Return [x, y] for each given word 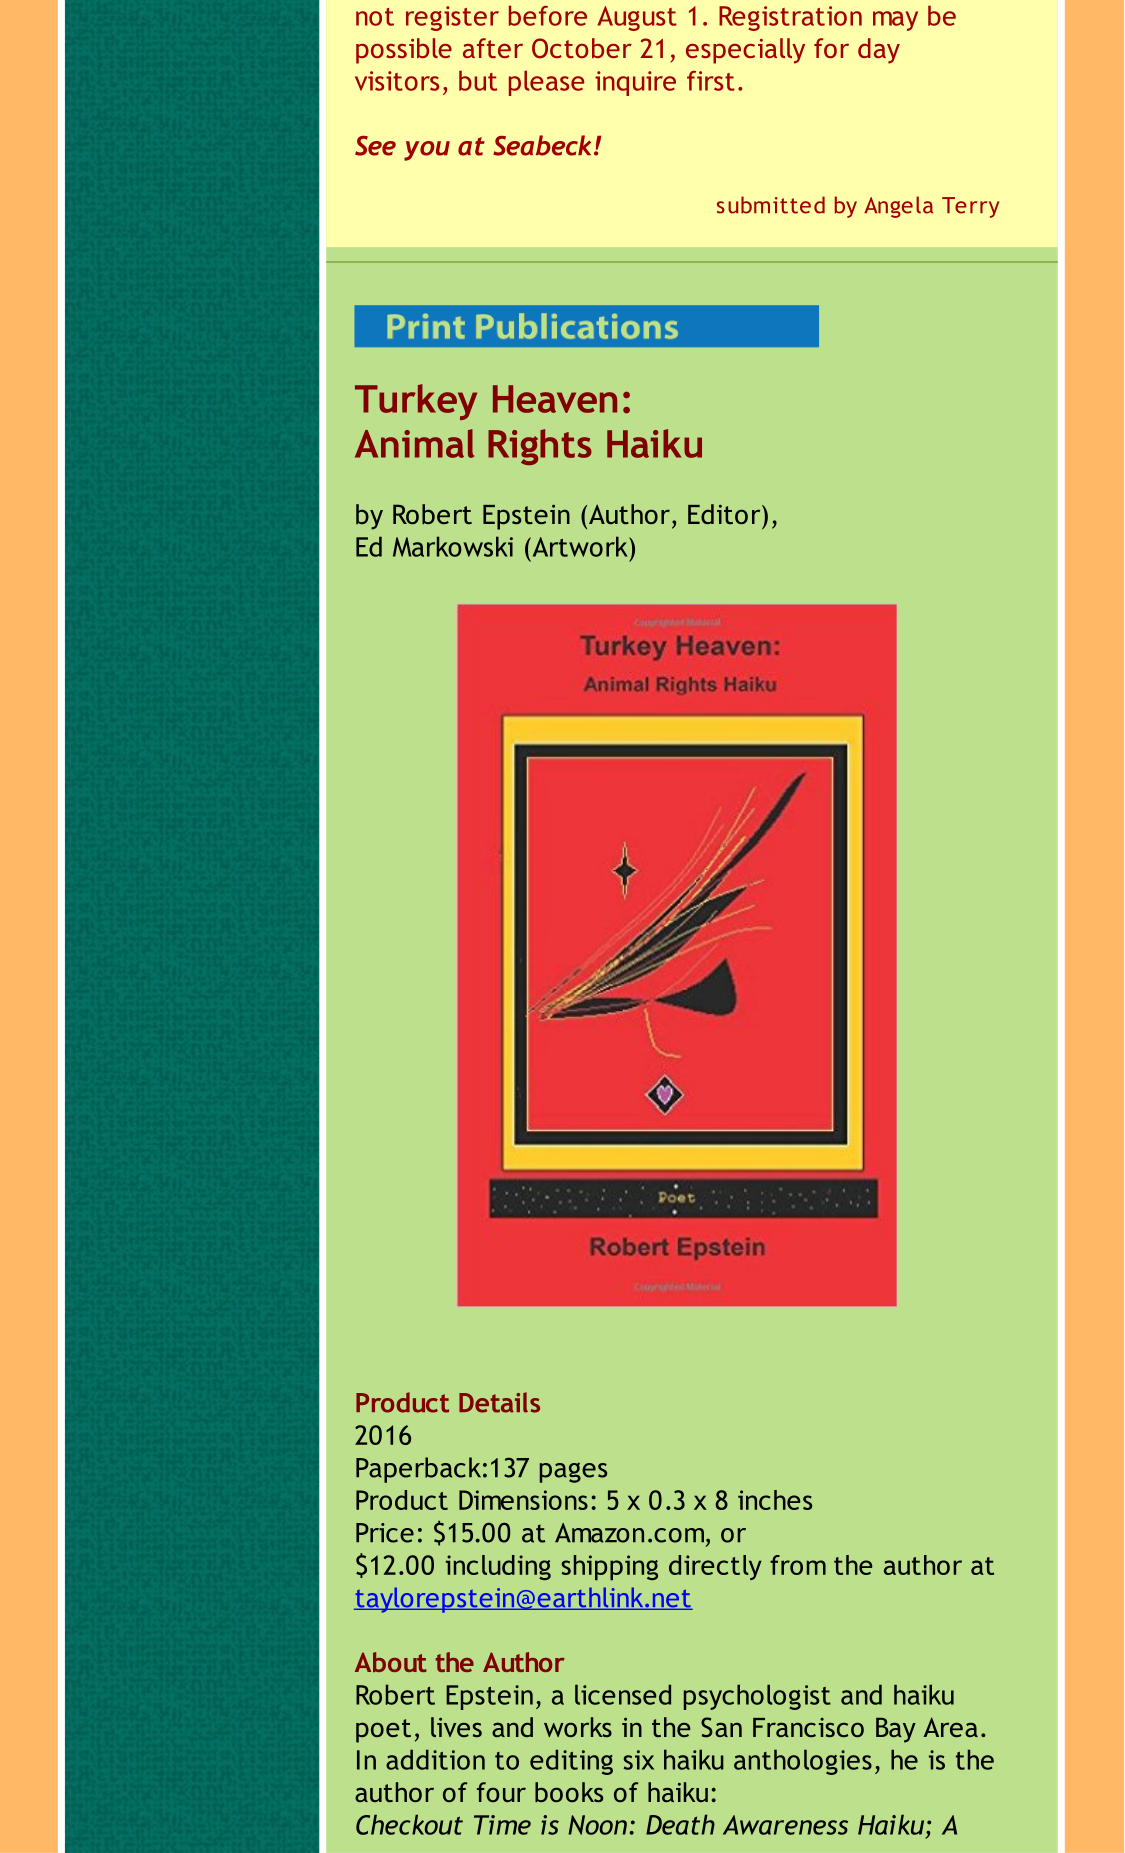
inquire [635, 83]
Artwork [580, 546]
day [879, 51]
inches [775, 1500]
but [478, 80]
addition [435, 1759]
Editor [725, 514]
